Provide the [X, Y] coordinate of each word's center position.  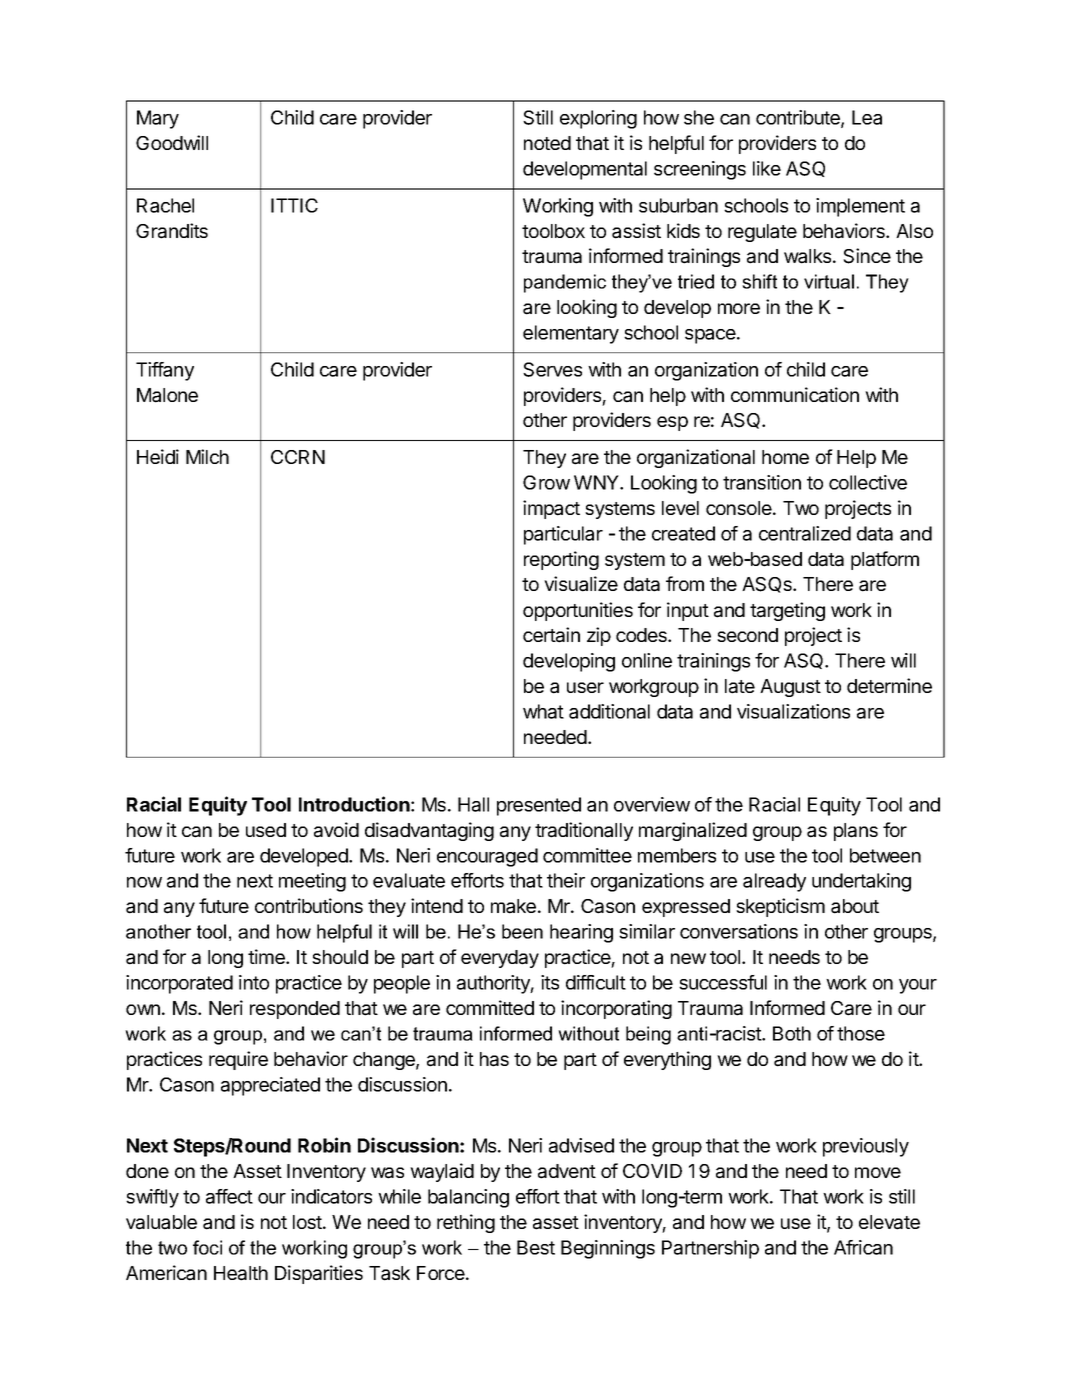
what [543, 711]
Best [536, 1247]
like [767, 168]
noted [547, 143]
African [863, 1247]
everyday [500, 959]
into [254, 982]
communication [795, 395]
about [855, 906]
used [266, 830]
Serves [552, 369]
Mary [158, 119]
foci [207, 1247]
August [790, 688]
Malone [167, 395]
